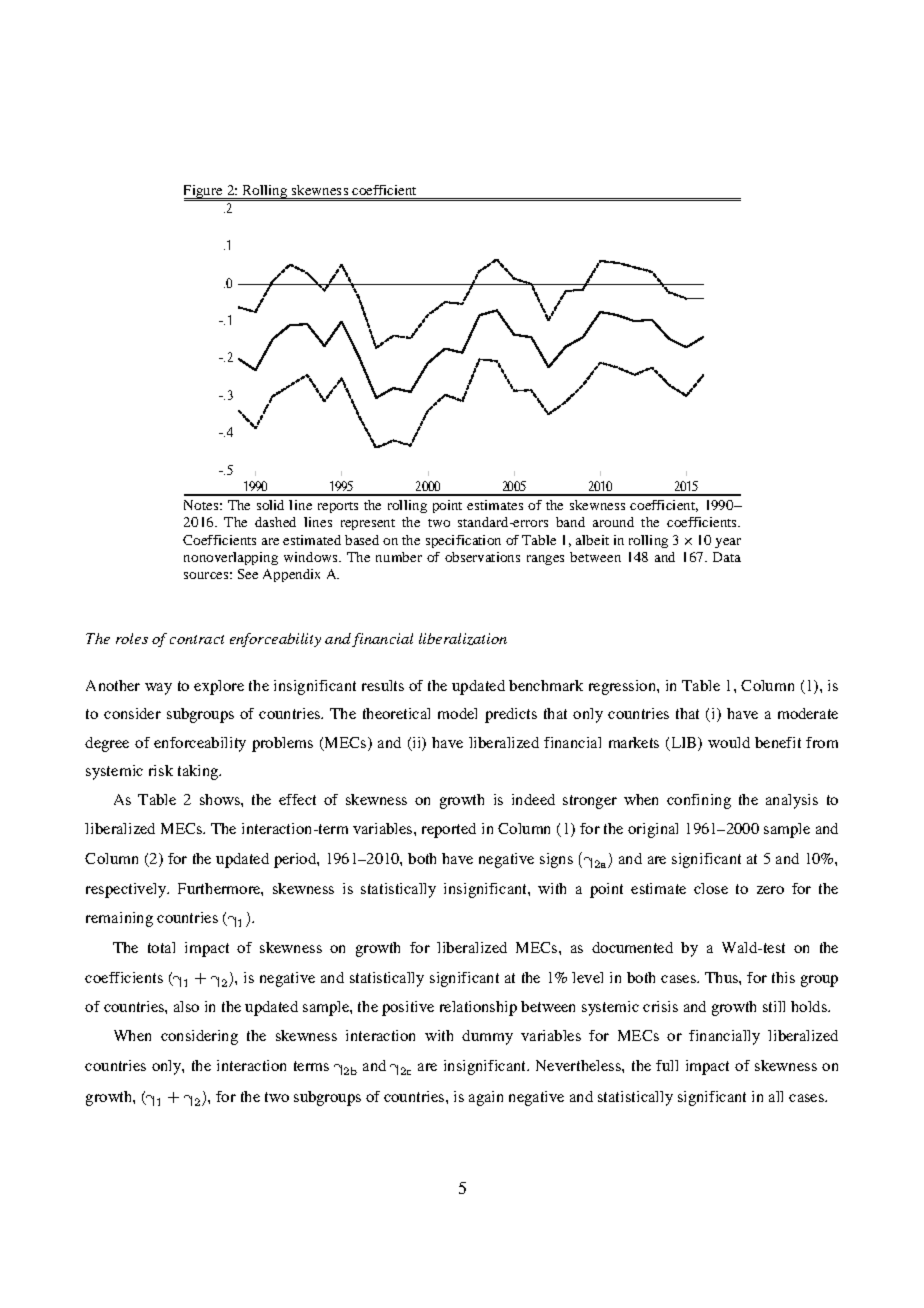 The height and width of the screenshot is (1308, 924). Describe the element at coordinates (338, 507) in the screenshot. I see `reports` at that location.
